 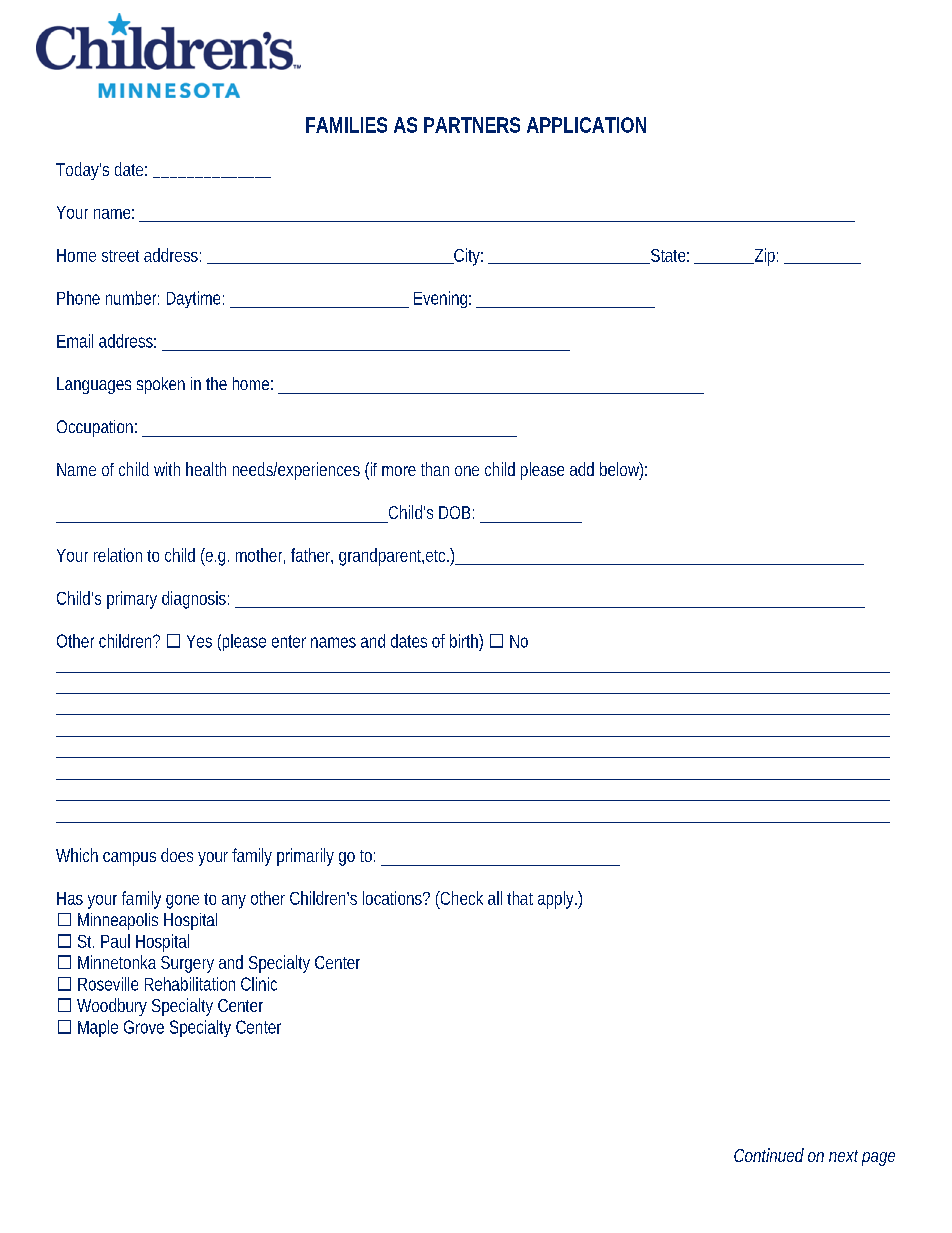 What do you see at coordinates (460, 898) in the screenshot?
I see `Check` at bounding box center [460, 898].
